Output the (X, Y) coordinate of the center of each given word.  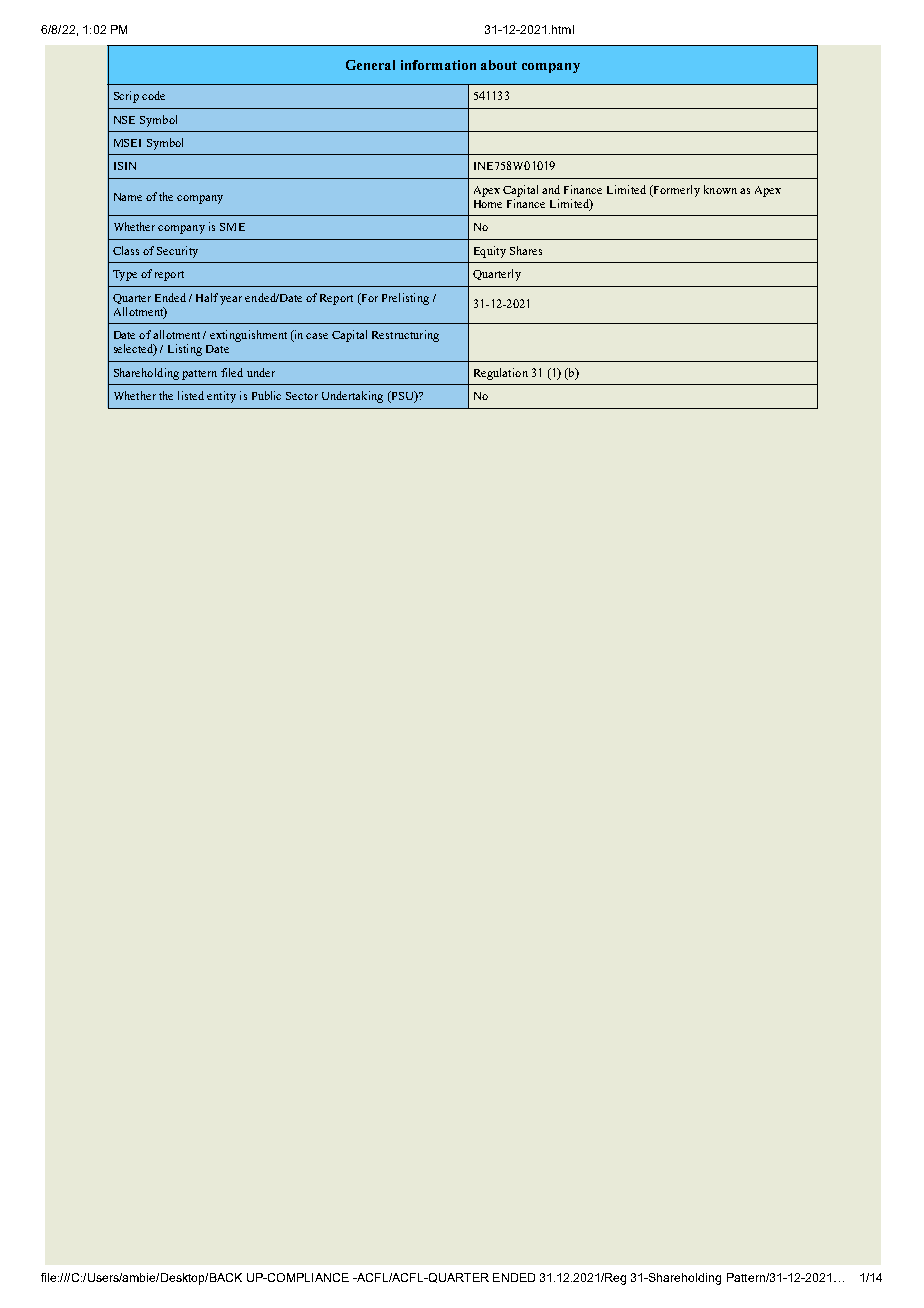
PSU (402, 397)
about (499, 65)
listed (191, 395)
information (438, 65)
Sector (302, 396)
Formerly (675, 191)
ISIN (125, 166)
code (153, 95)
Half (208, 297)
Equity (490, 252)
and (551, 189)
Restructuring (405, 336)
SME (232, 227)
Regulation (501, 374)
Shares (526, 250)
